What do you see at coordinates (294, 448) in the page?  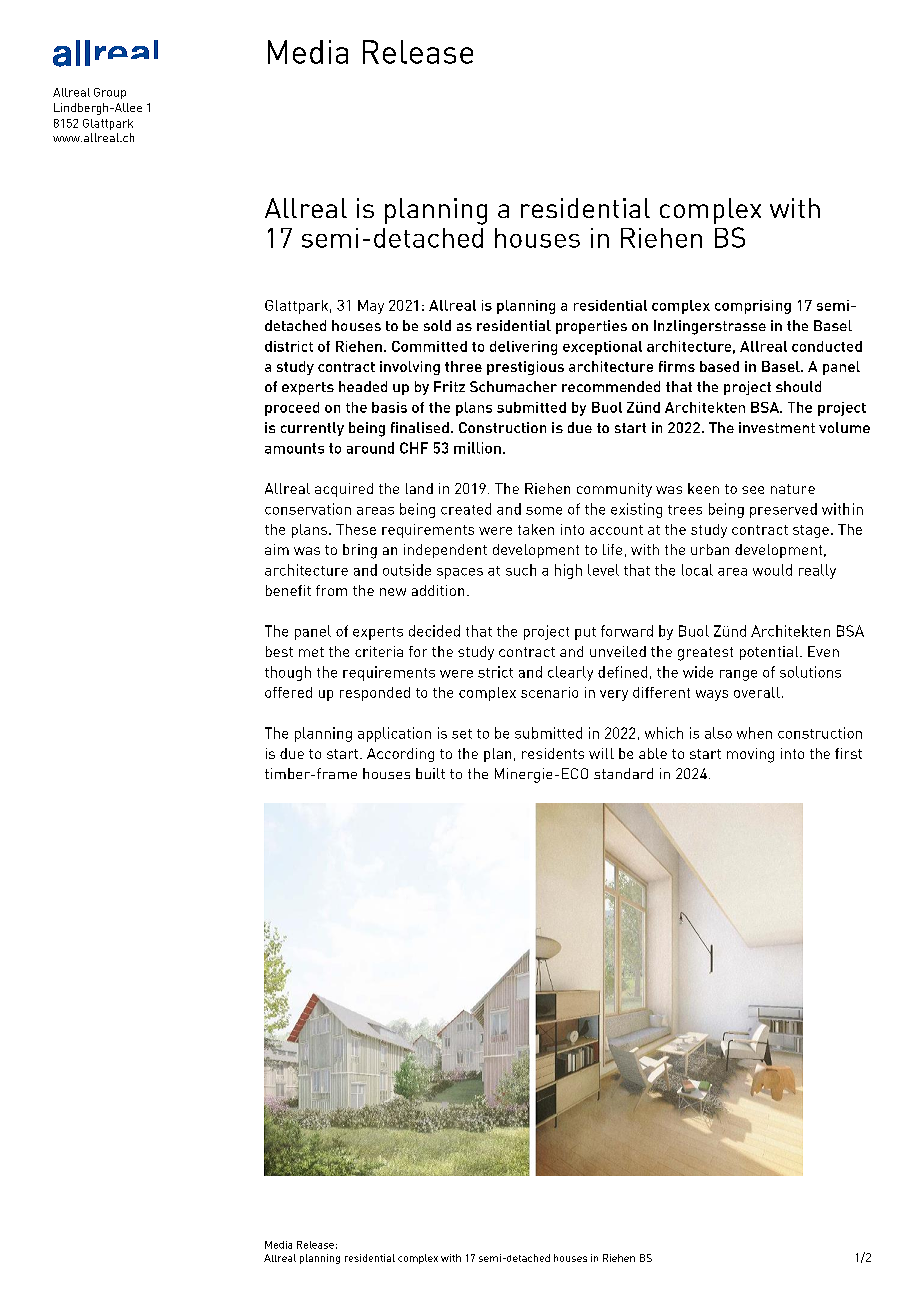 I see `amounts` at bounding box center [294, 448].
